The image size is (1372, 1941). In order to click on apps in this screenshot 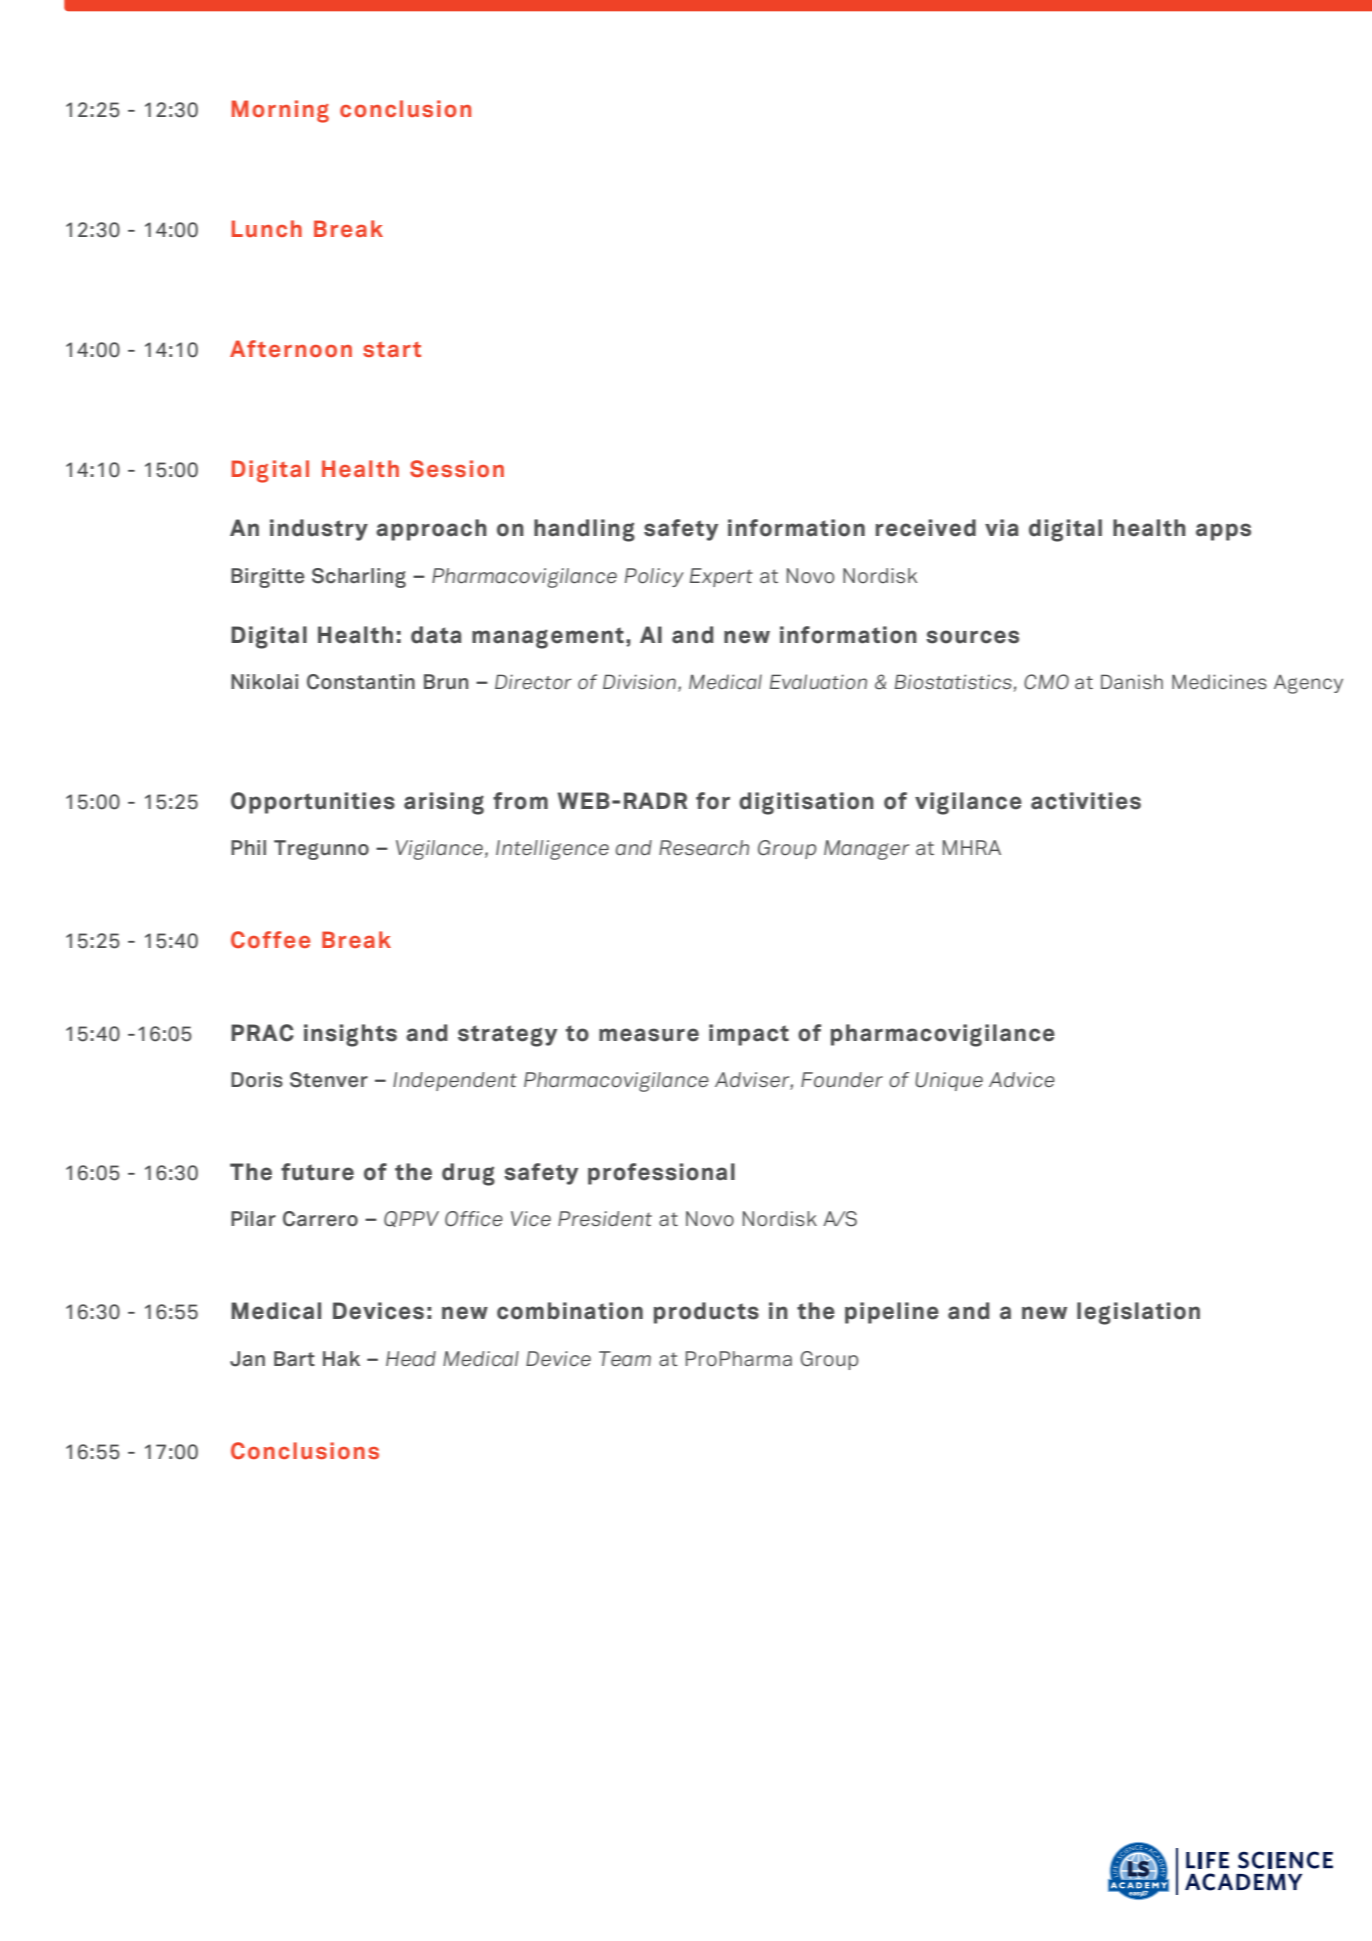, I will do `click(1223, 532)`.
